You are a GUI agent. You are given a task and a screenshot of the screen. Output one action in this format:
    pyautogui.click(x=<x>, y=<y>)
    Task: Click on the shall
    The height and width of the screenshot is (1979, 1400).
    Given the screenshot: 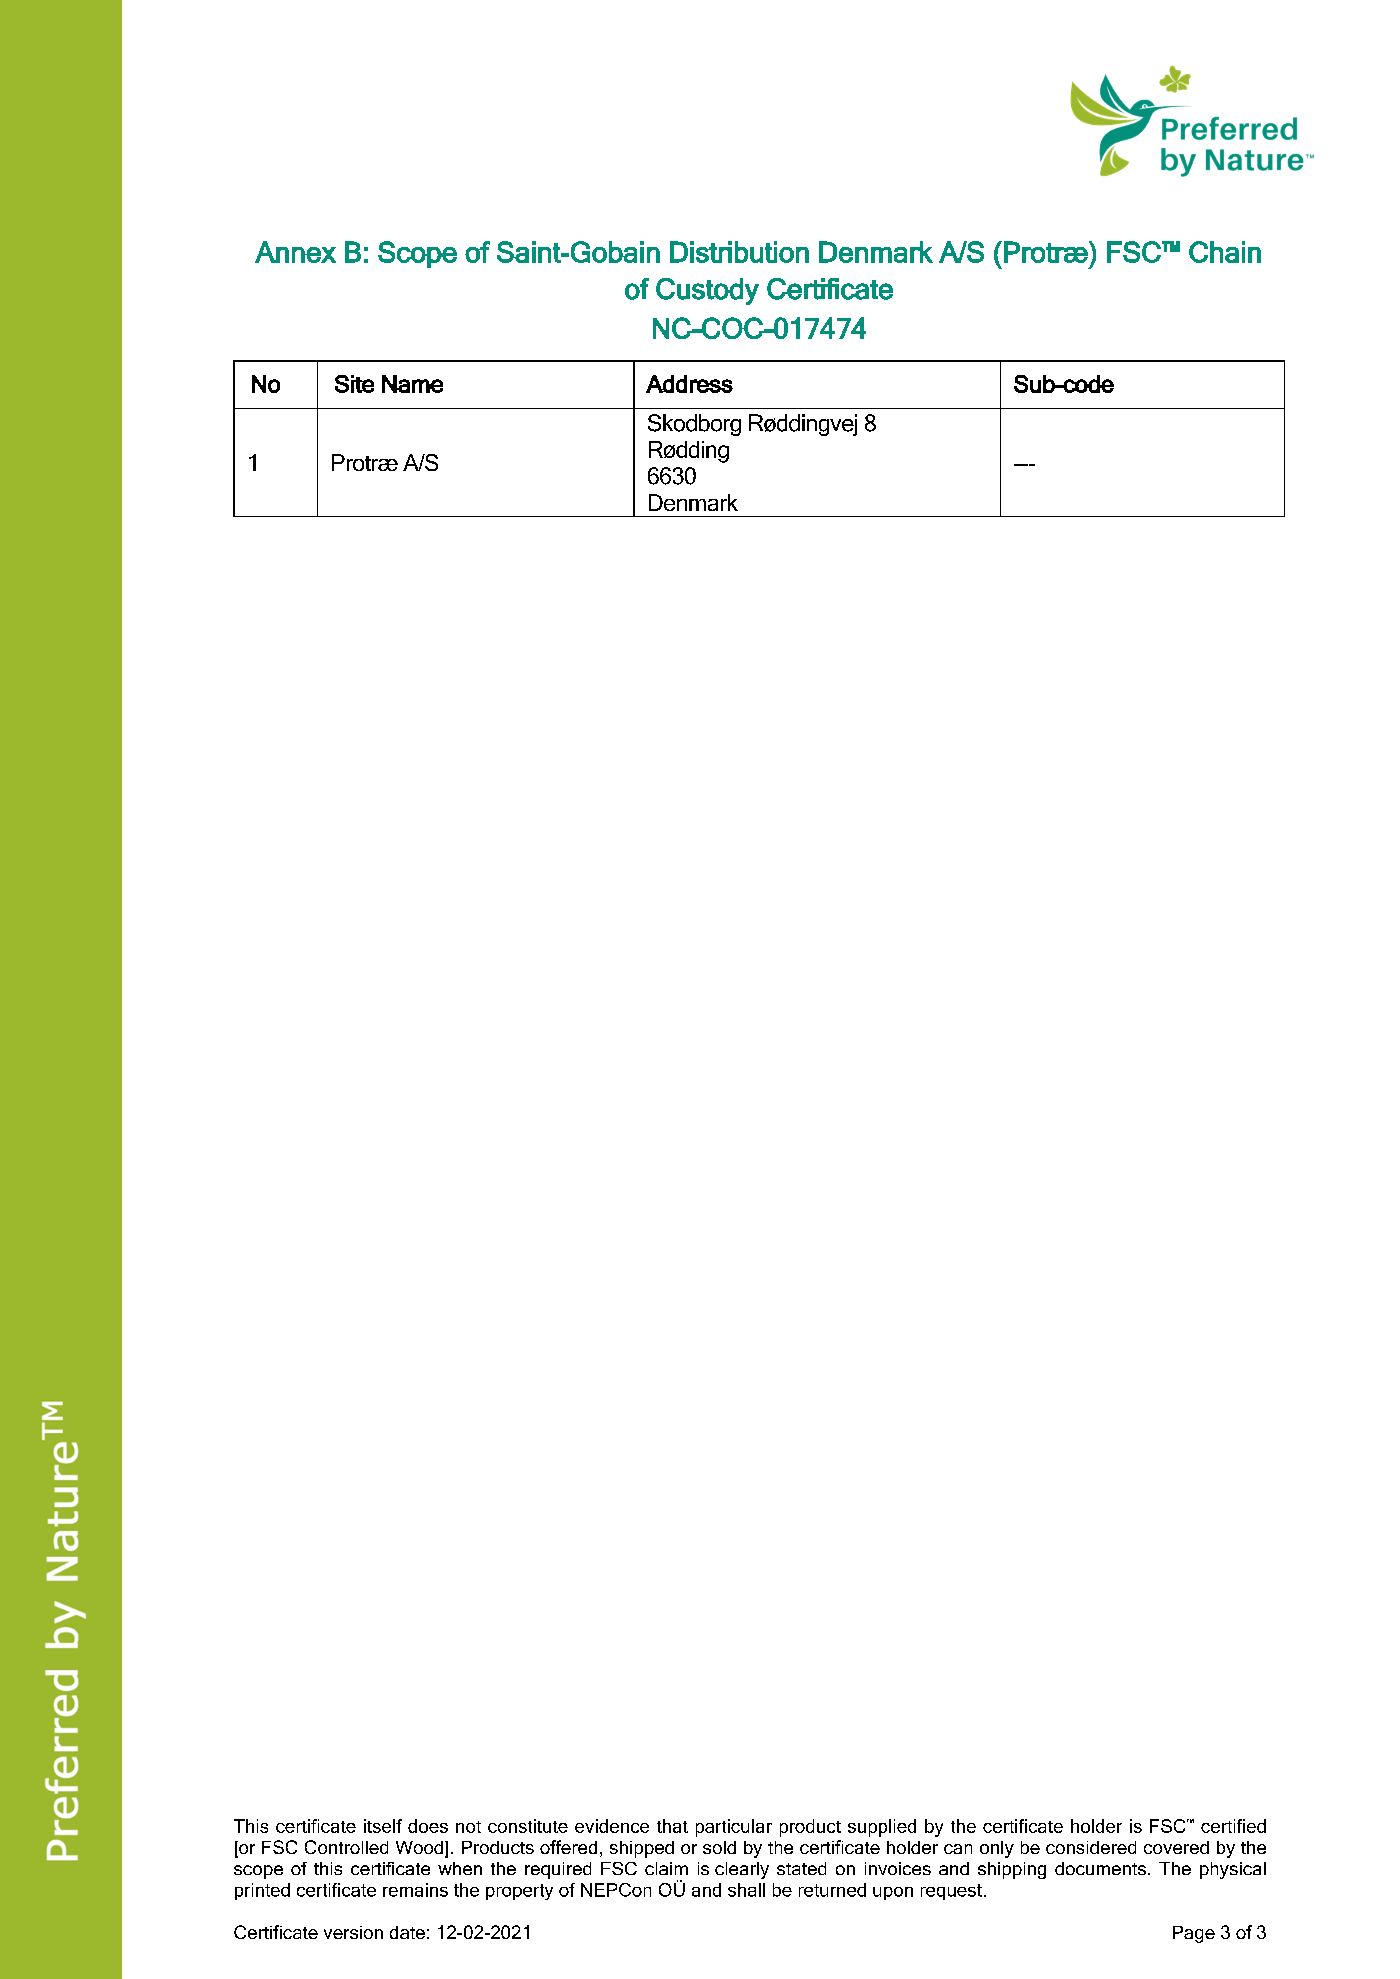 What is the action you would take?
    pyautogui.click(x=746, y=1890)
